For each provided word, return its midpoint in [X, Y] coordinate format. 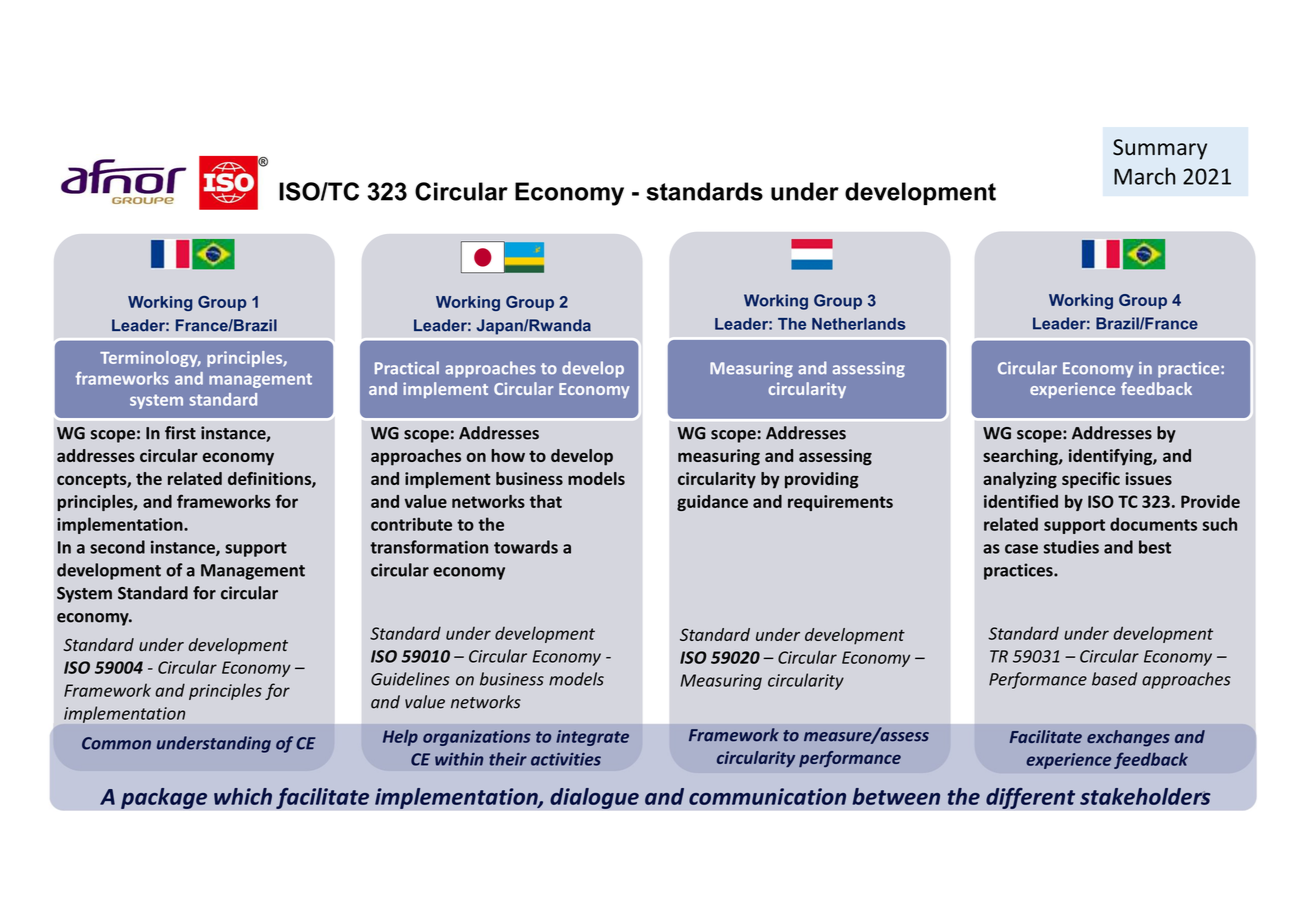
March [1144, 176]
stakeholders [1145, 796]
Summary [1160, 149]
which [243, 796]
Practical [407, 368]
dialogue [594, 798]
